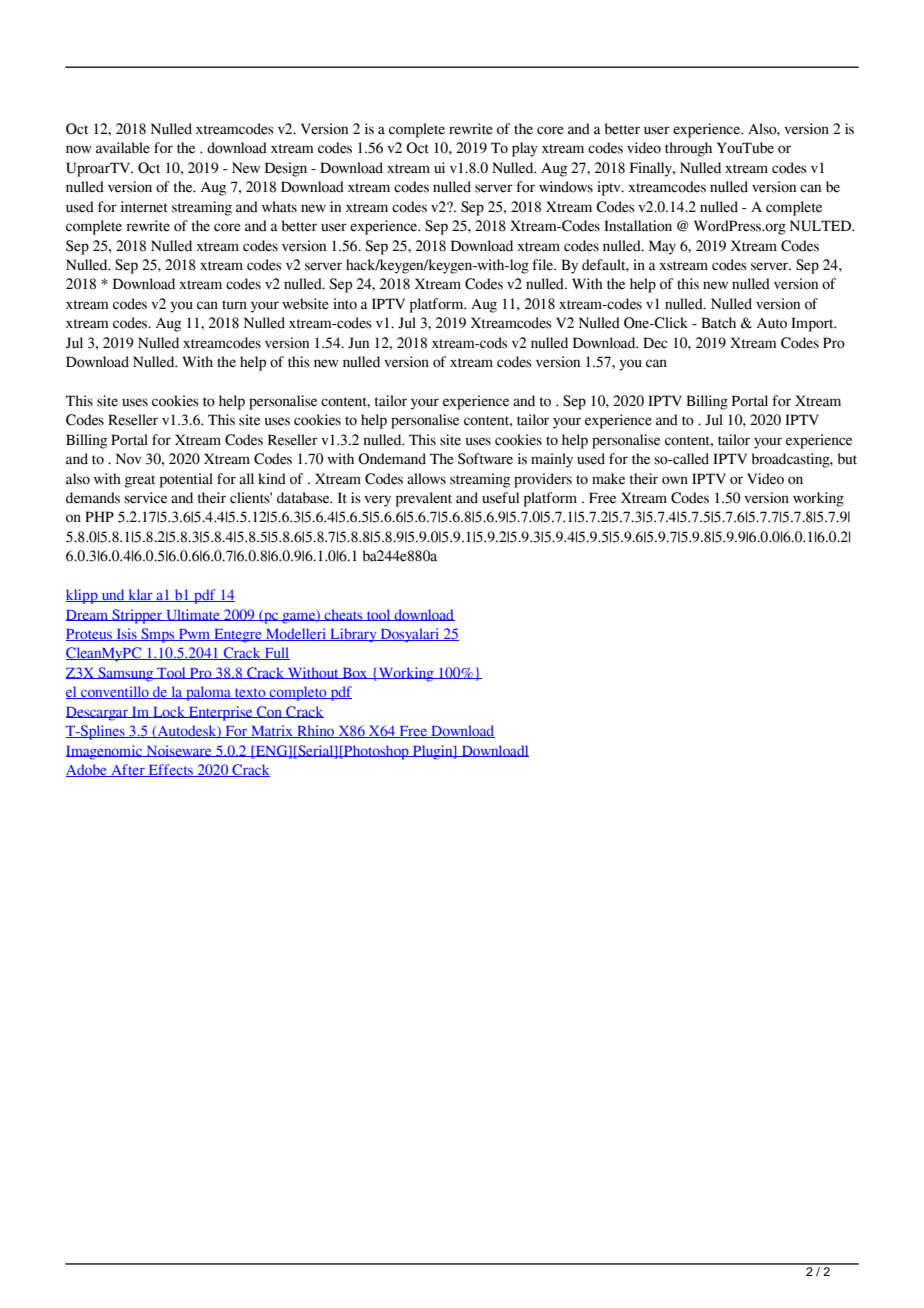 The height and width of the page is (1308, 924). I want to click on but, so click(847, 459).
